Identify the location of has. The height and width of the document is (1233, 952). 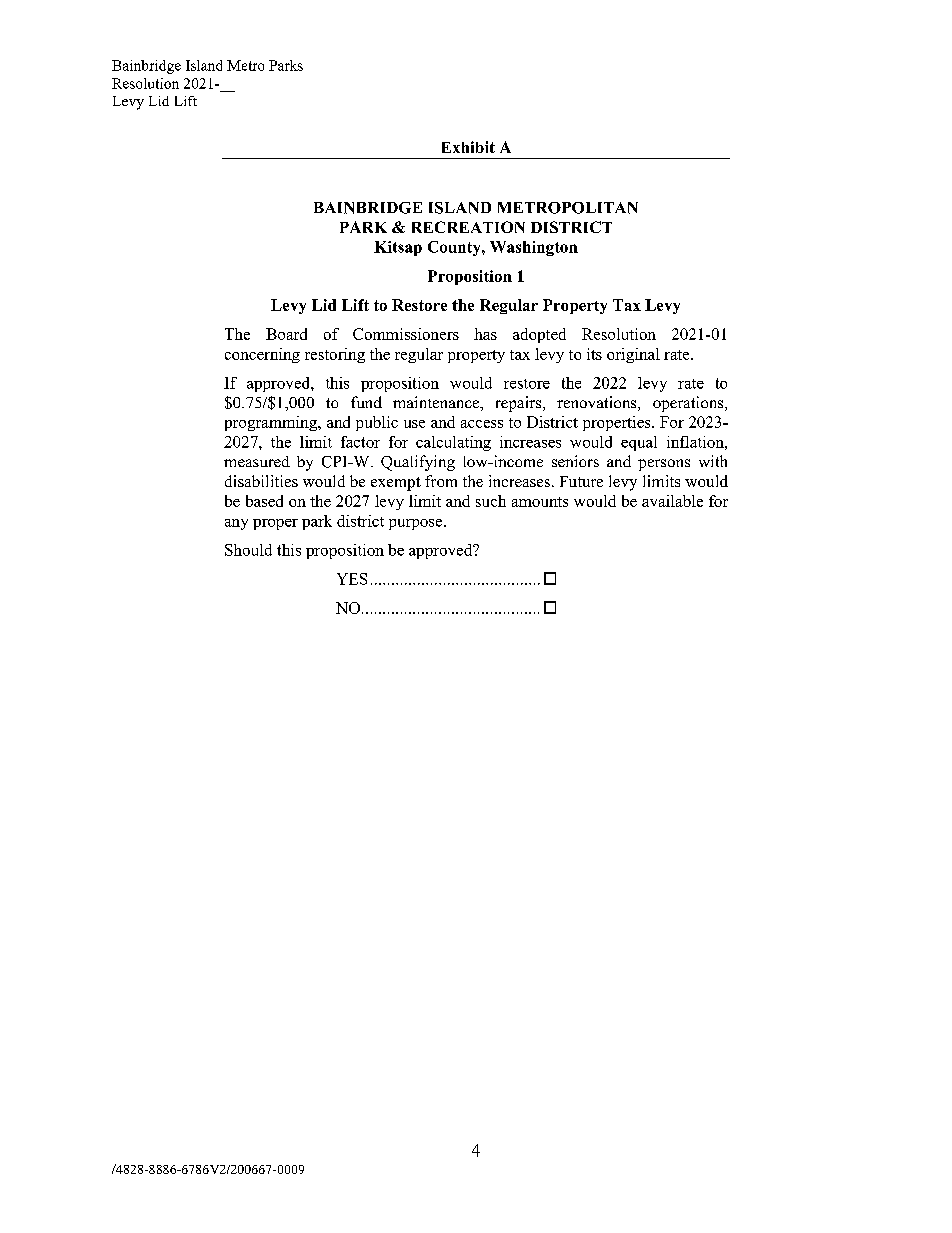
(485, 334).
